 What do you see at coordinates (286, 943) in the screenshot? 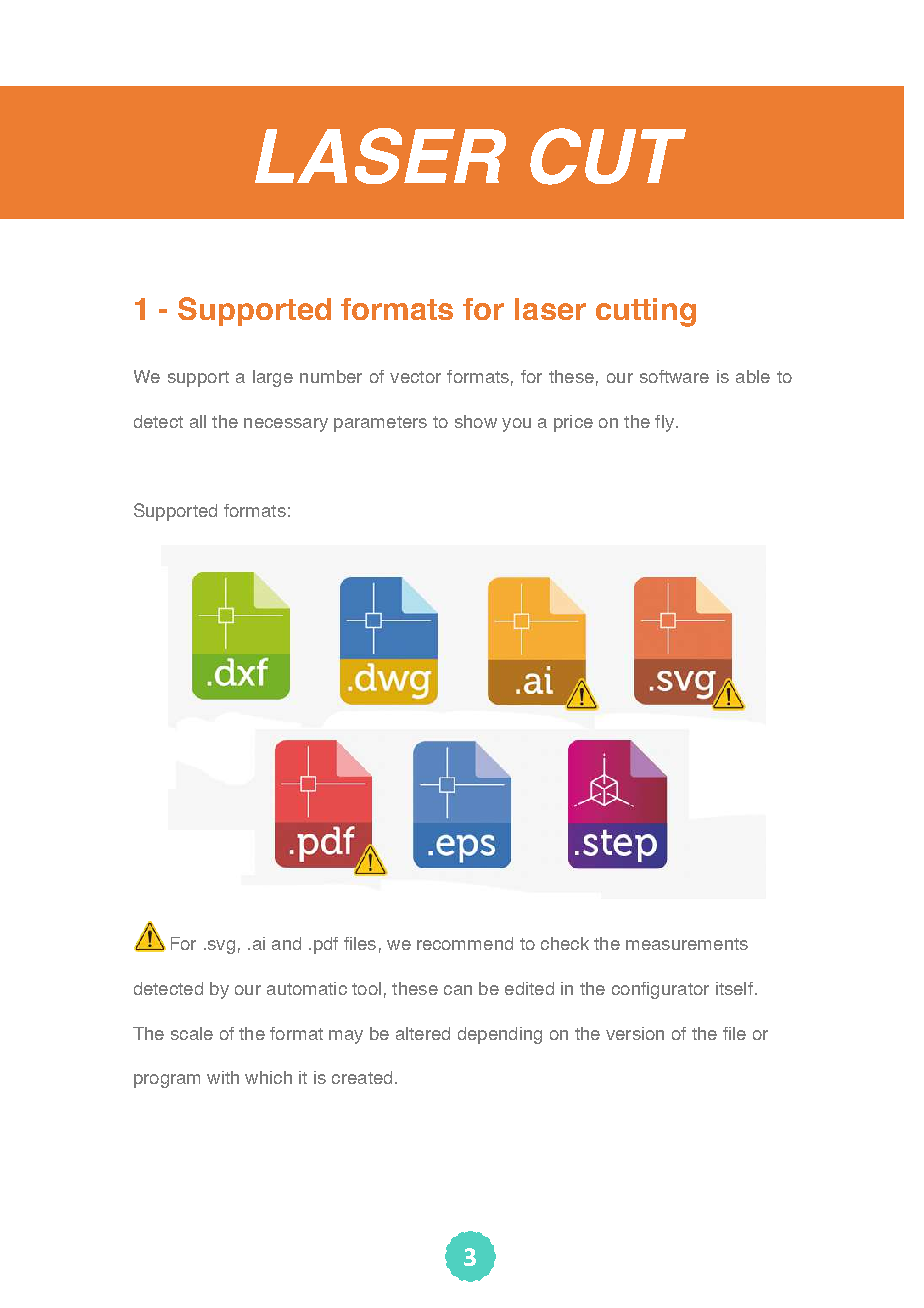
I see `and` at bounding box center [286, 943].
